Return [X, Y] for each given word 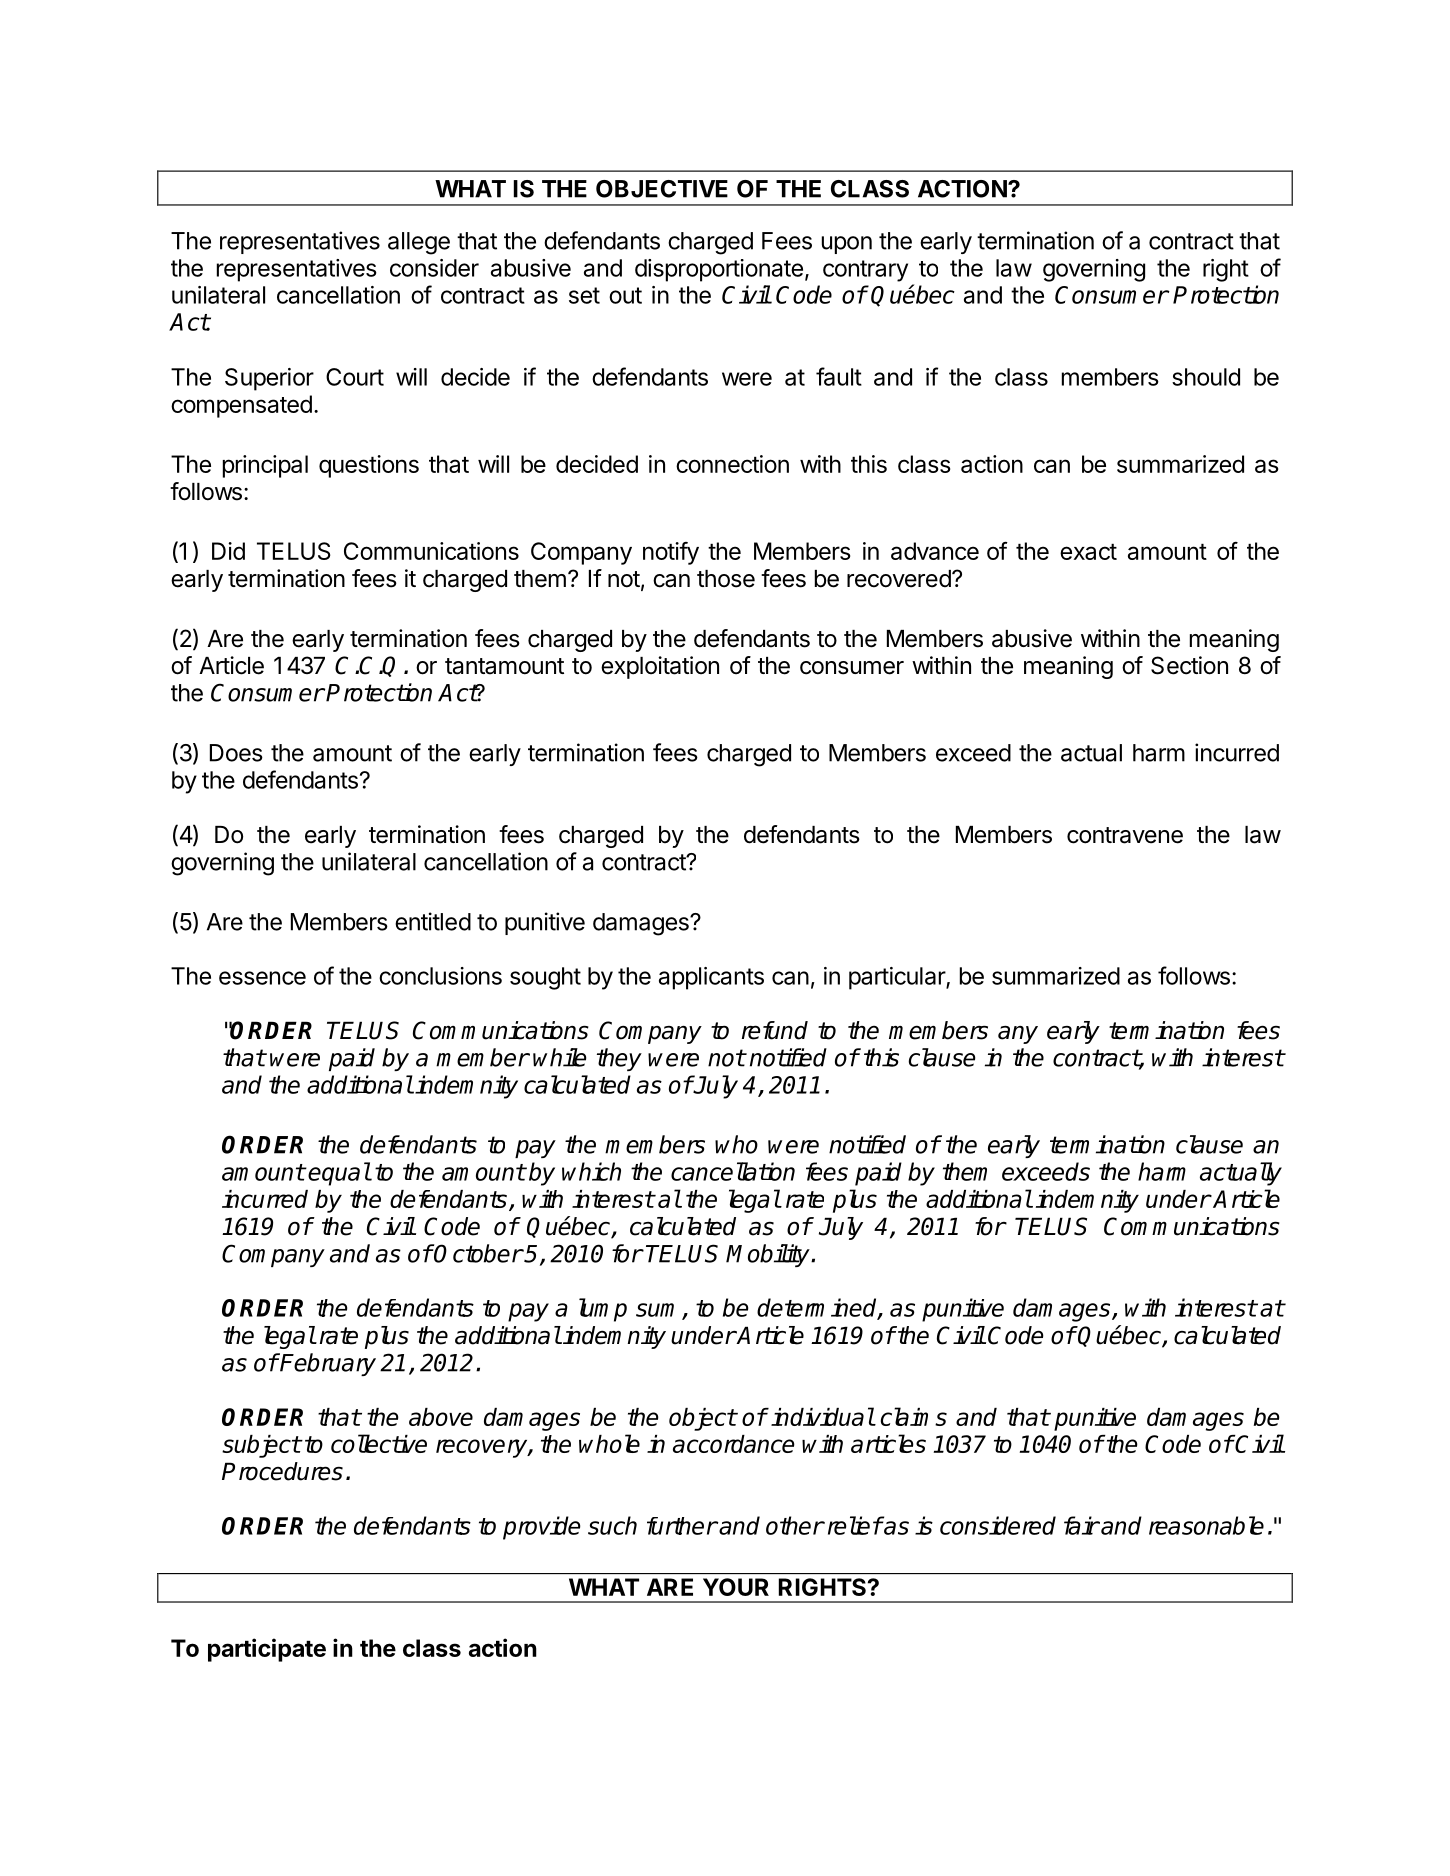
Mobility [769, 1255]
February [327, 1364]
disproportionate [719, 270]
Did [228, 551]
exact [1088, 552]
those [726, 579]
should [1206, 377]
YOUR [736, 1587]
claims [914, 1416]
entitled [433, 921]
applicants [711, 978]
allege [419, 243]
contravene [1125, 835]
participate [267, 1650]
